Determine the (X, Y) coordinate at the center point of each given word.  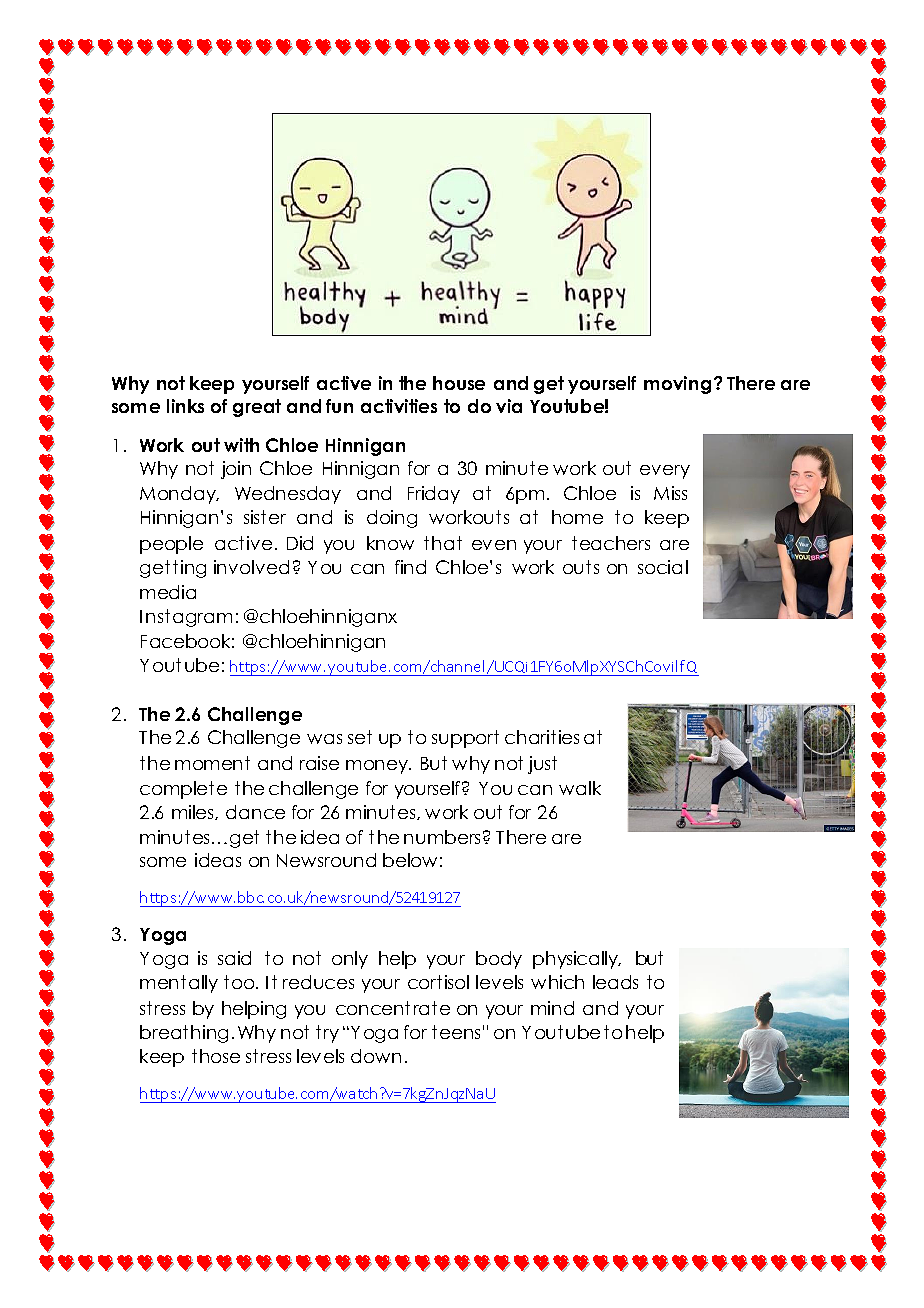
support (465, 739)
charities (542, 737)
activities (399, 406)
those (216, 1056)
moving (677, 385)
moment (212, 763)
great (257, 408)
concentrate (393, 1008)
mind (552, 1008)
